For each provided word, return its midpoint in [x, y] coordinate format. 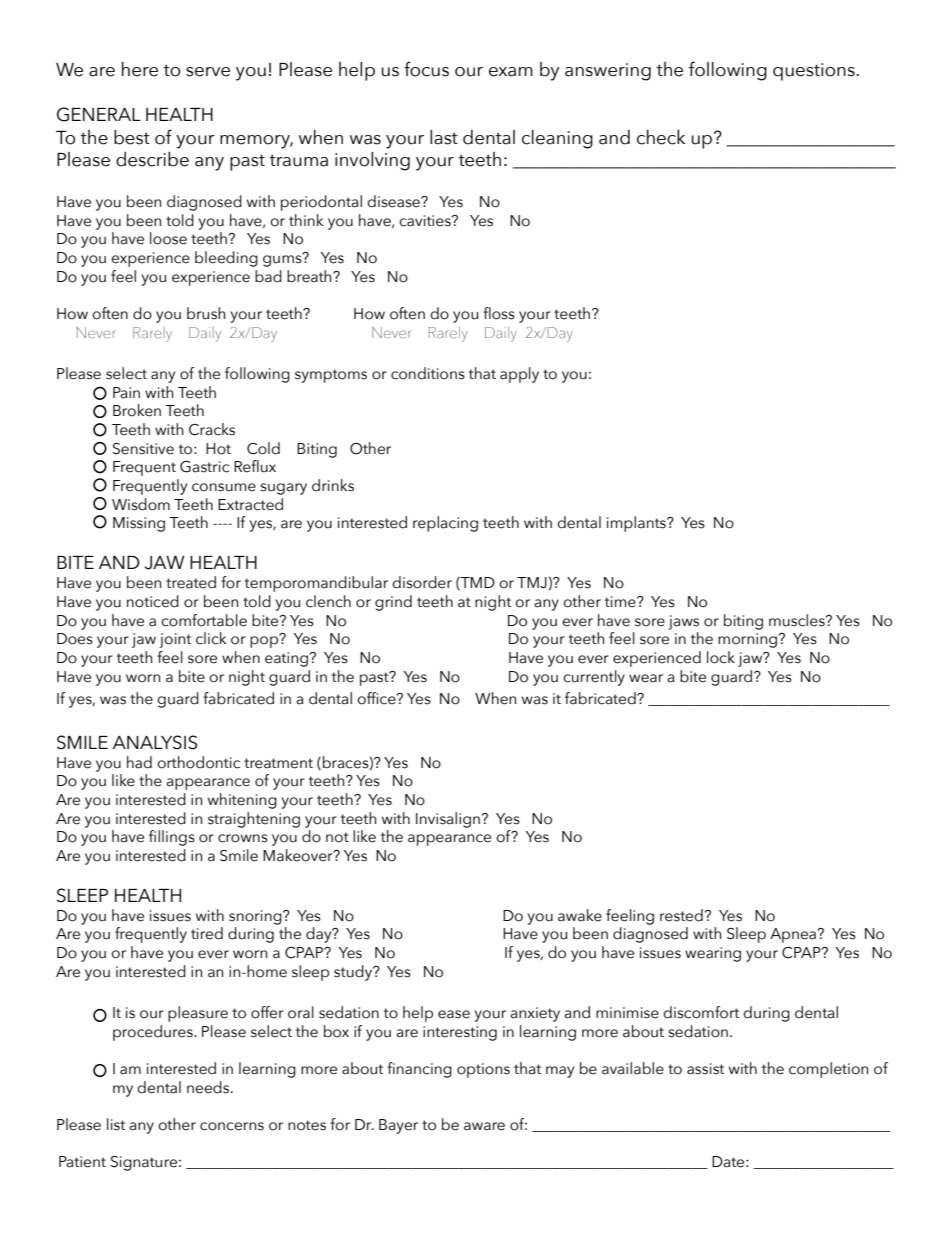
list [116, 1124]
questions [815, 72]
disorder [422, 582]
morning [747, 640]
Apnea [794, 935]
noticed [153, 601]
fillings [172, 838]
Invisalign [448, 820]
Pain [126, 393]
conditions [428, 373]
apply [519, 375]
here [140, 69]
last [444, 137]
